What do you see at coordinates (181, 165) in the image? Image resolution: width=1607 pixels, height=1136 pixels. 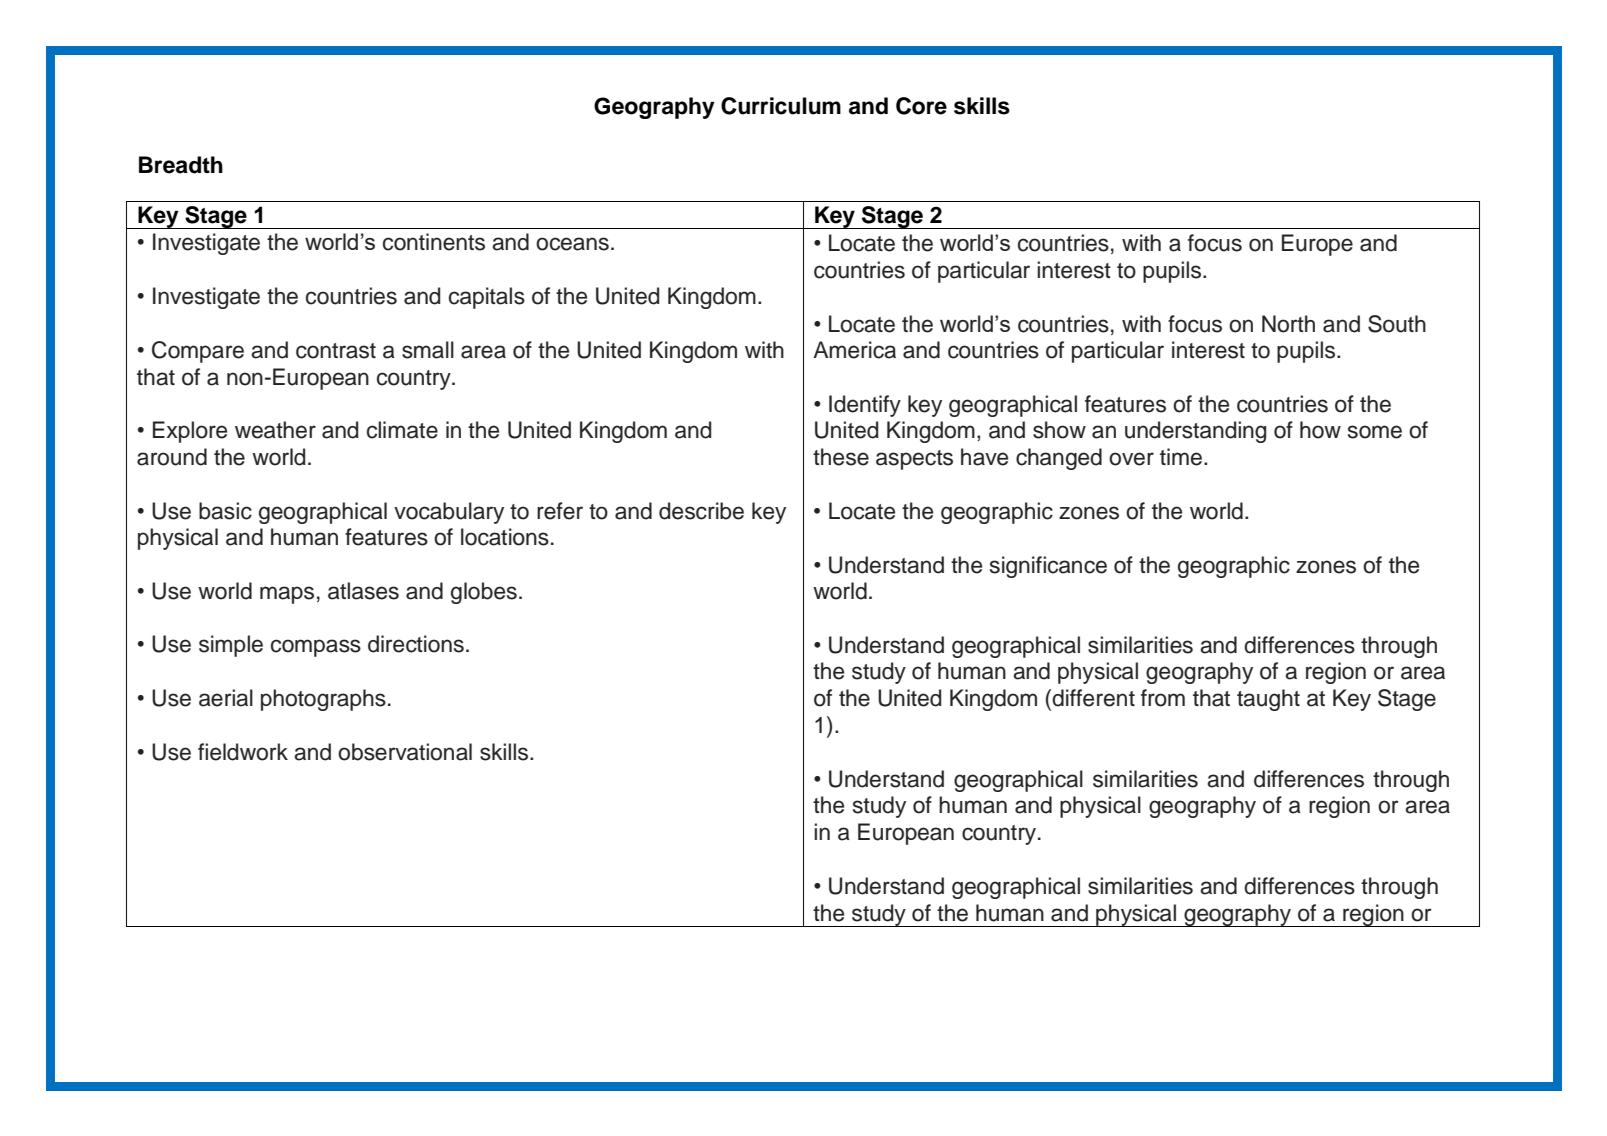 I see `Breadth` at bounding box center [181, 165].
